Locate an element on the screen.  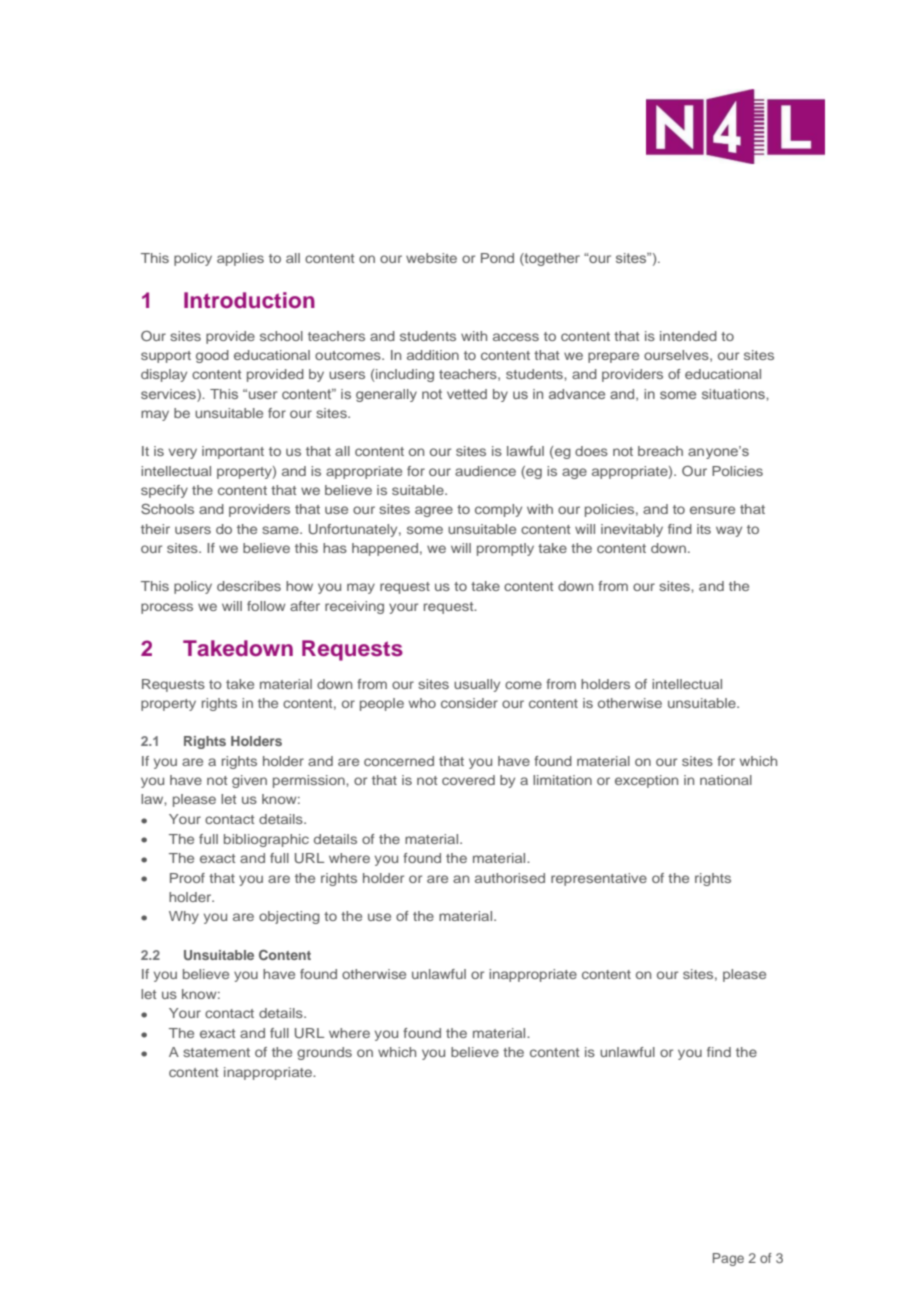
usually is located at coordinates (477, 685).
